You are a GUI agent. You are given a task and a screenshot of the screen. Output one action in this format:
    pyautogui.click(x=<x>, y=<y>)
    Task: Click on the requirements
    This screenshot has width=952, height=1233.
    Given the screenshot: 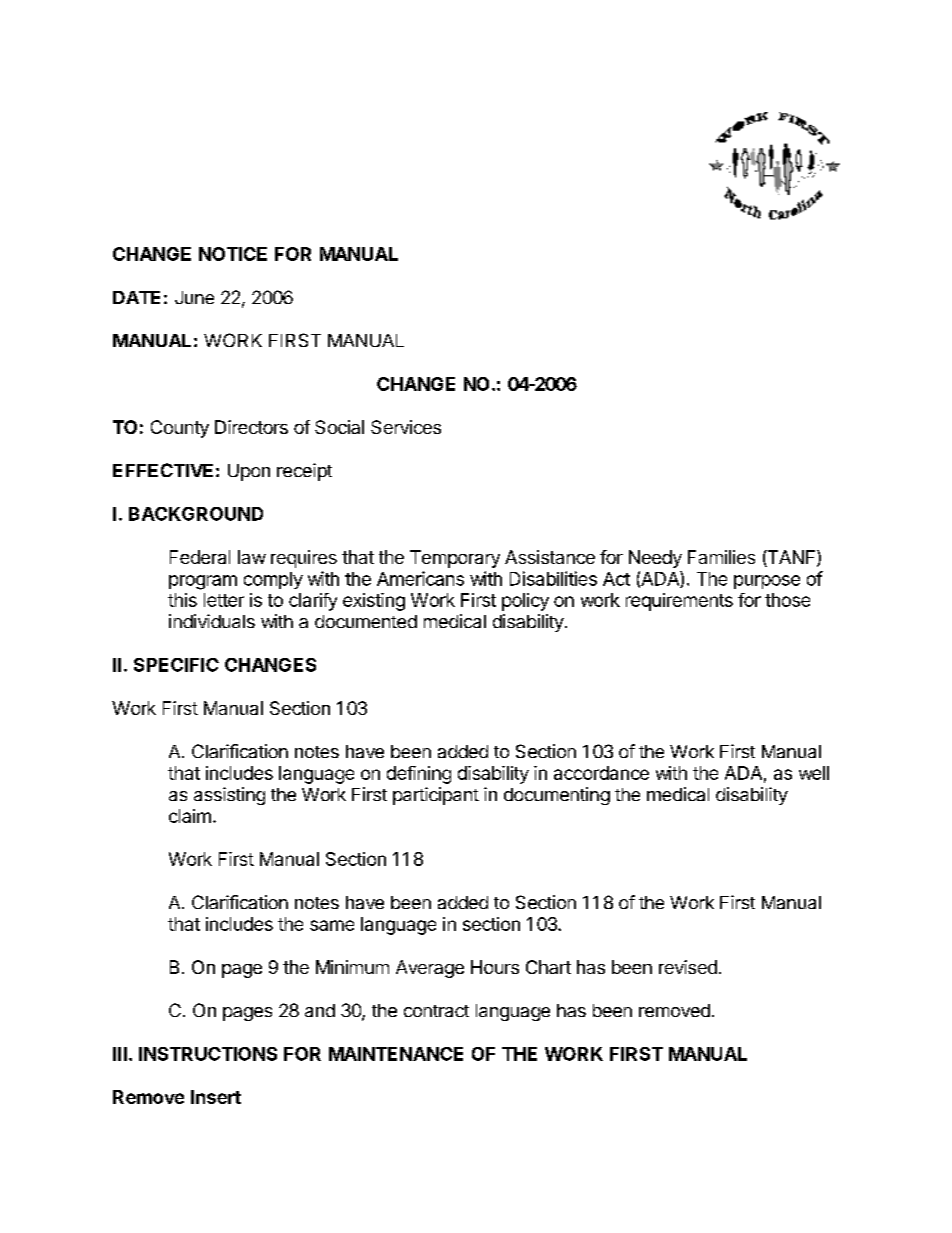 What is the action you would take?
    pyautogui.click(x=679, y=602)
